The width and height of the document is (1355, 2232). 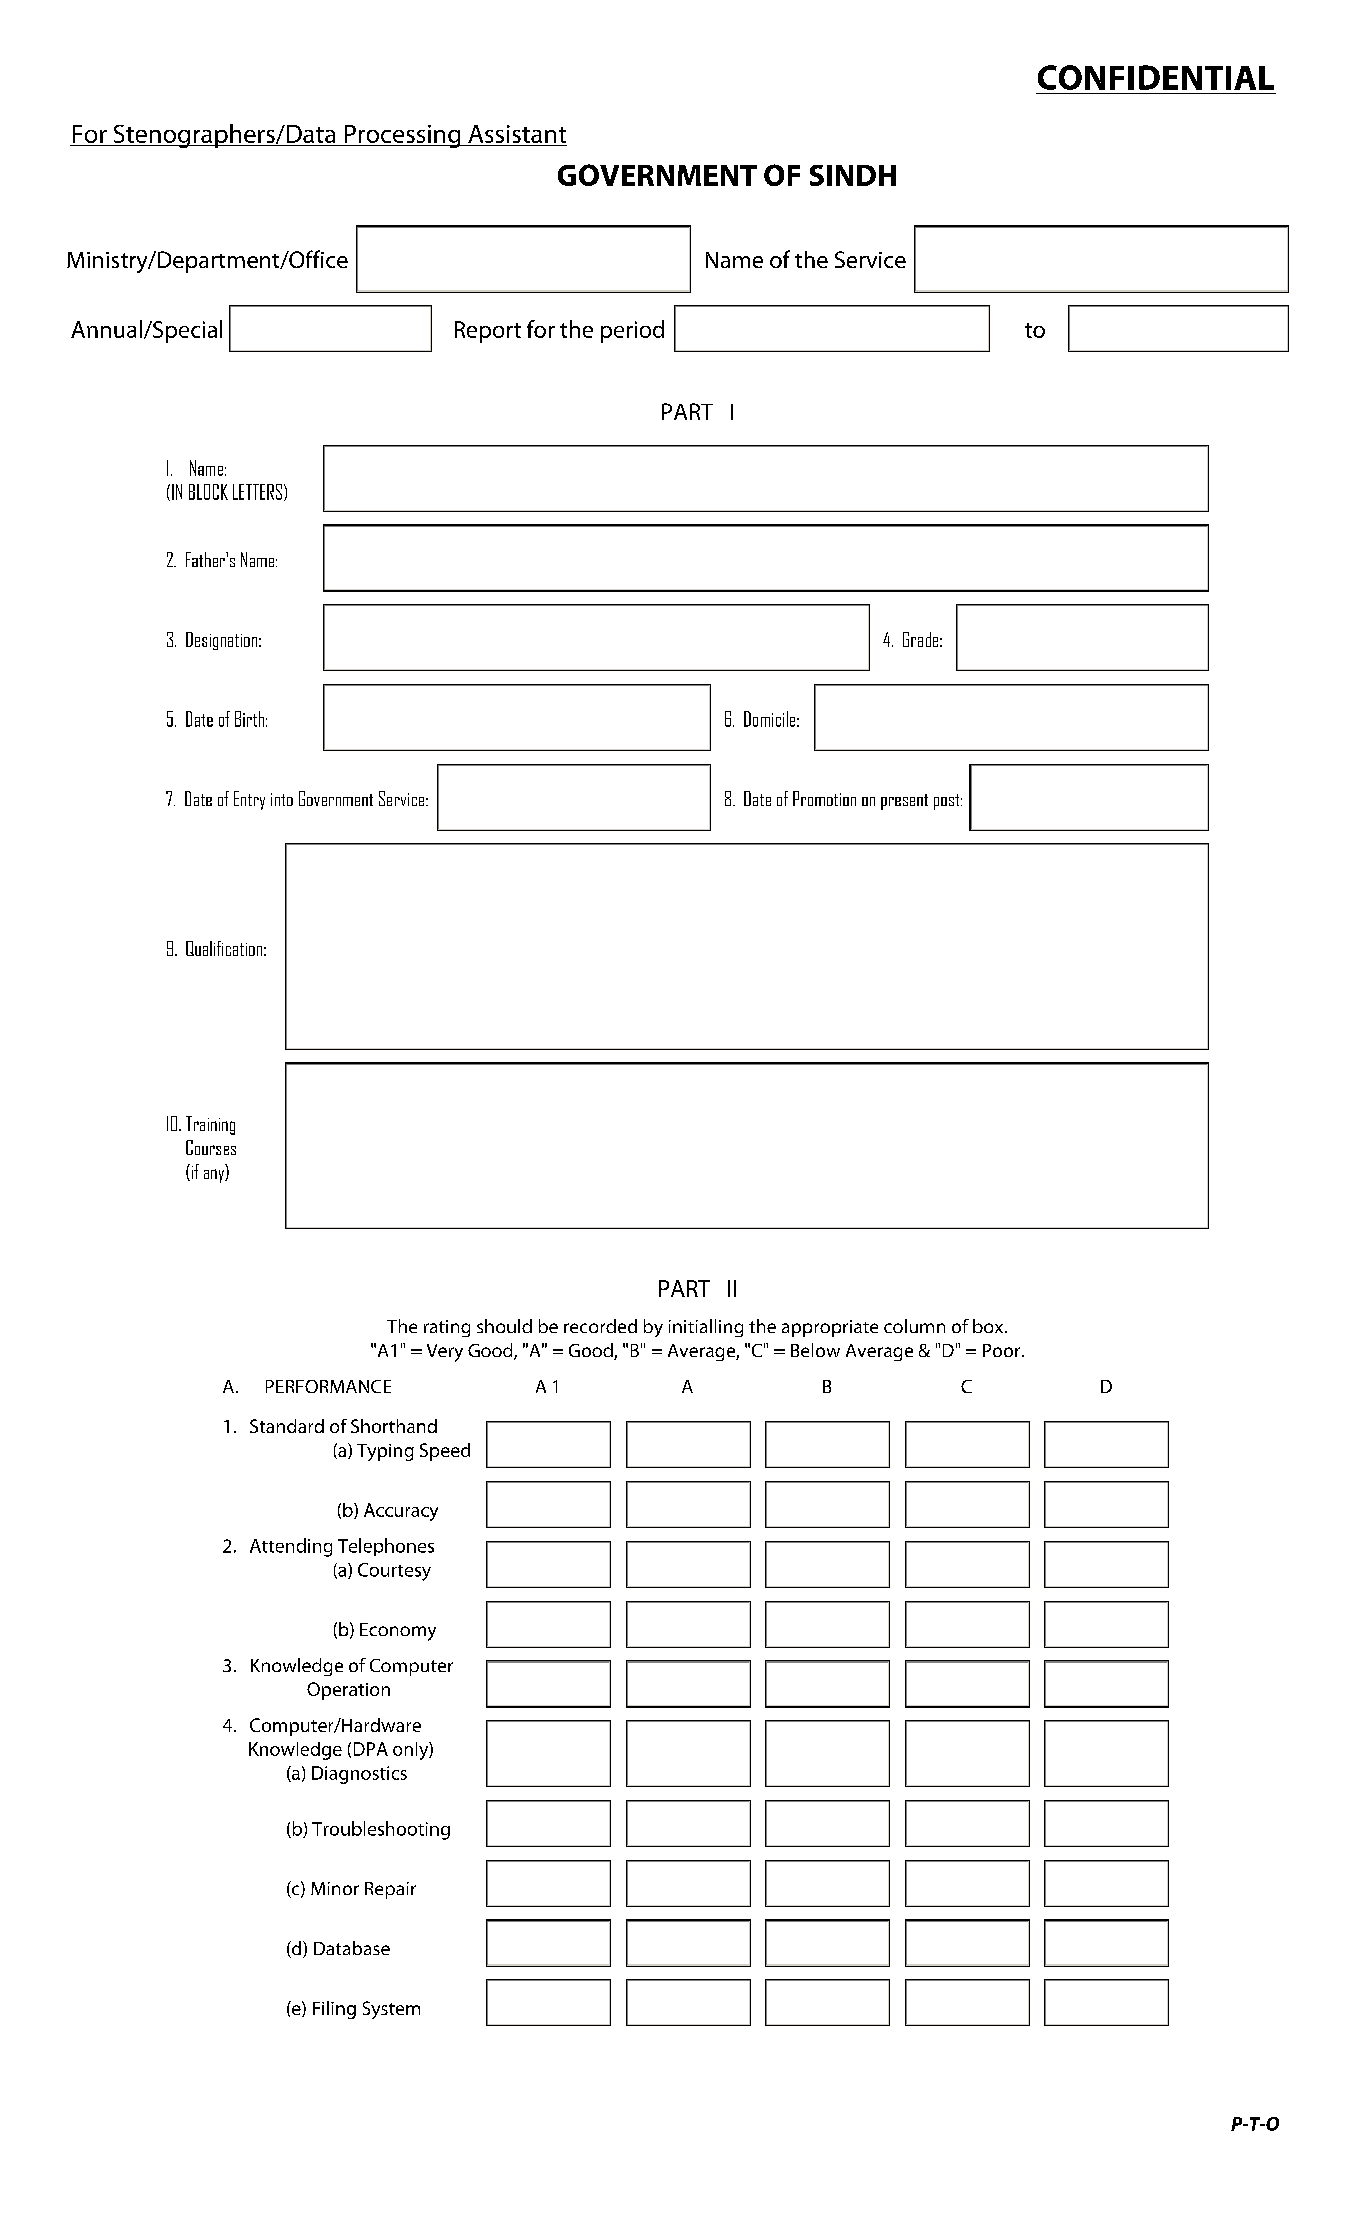 I want to click on CONFIDENTIAL, so click(x=1156, y=77).
